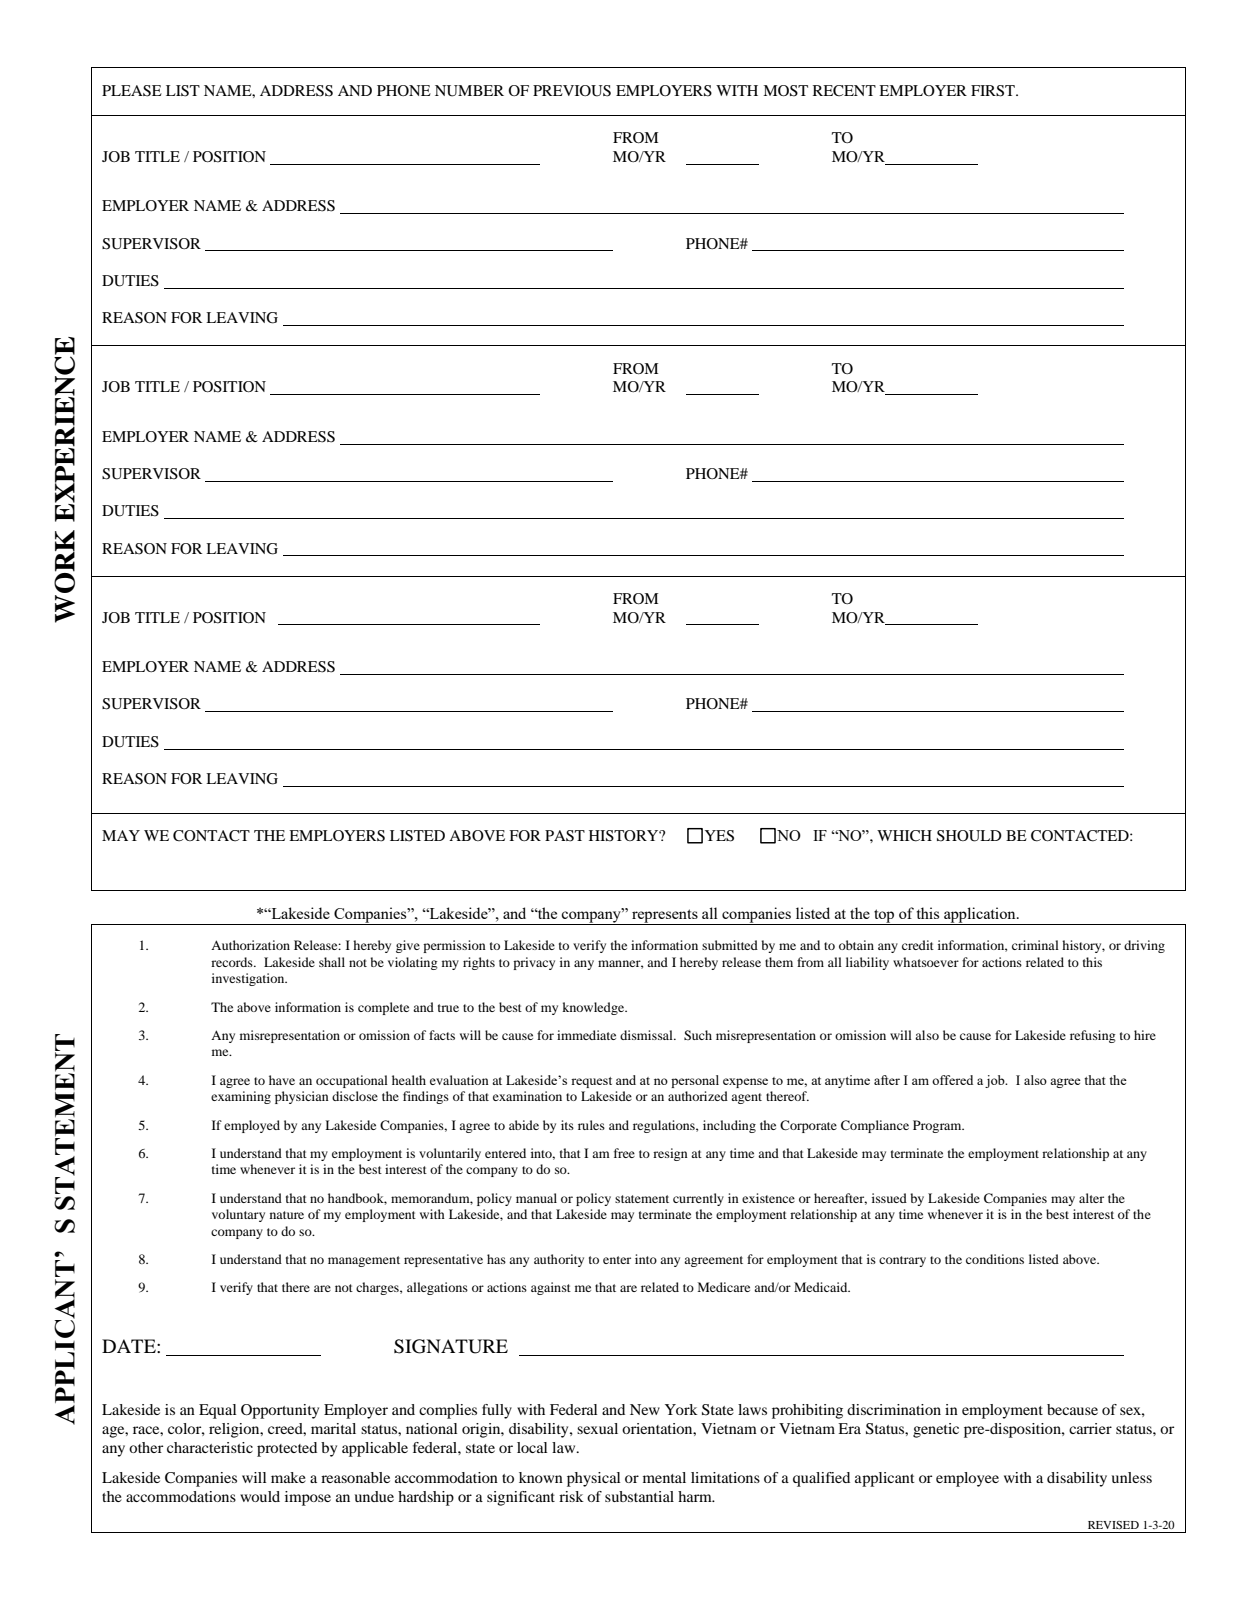 This screenshot has height=1605, width=1240. Describe the element at coordinates (969, 836) in the screenshot. I see `SHOULD` at that location.
